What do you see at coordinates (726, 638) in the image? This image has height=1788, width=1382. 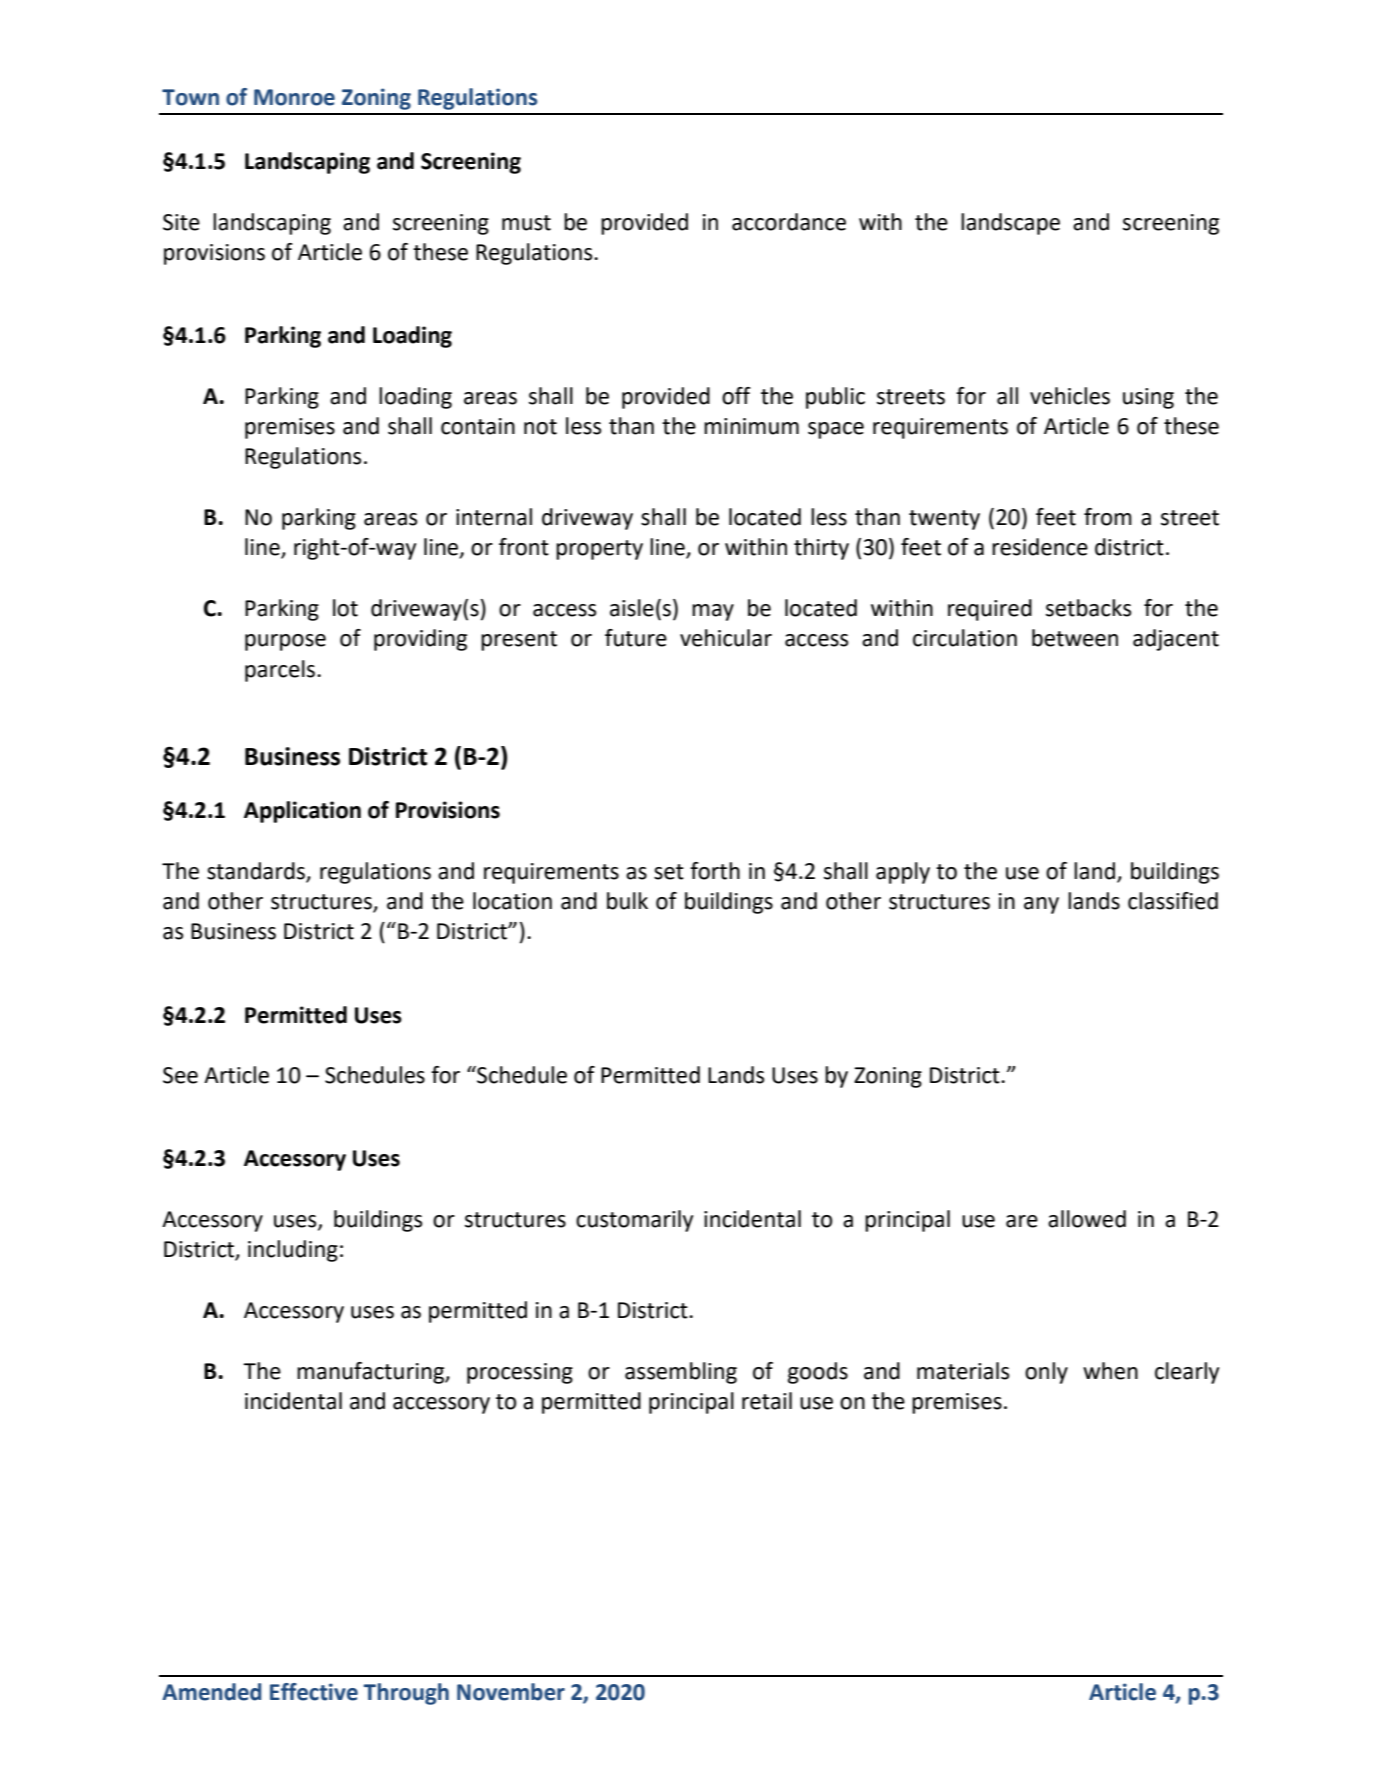 I see `vehicular` at bounding box center [726, 638].
